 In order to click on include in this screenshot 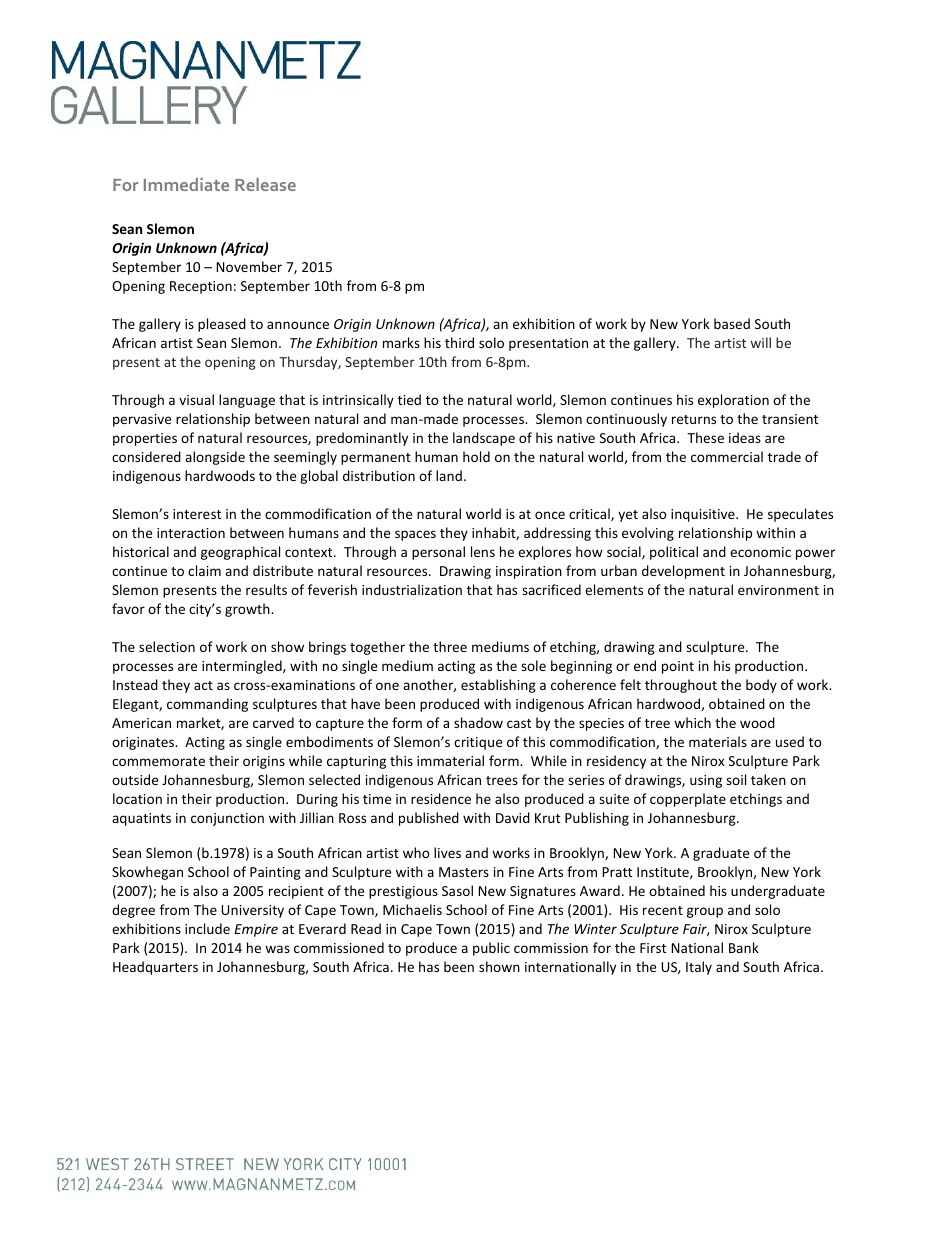, I will do `click(207, 928)`.
